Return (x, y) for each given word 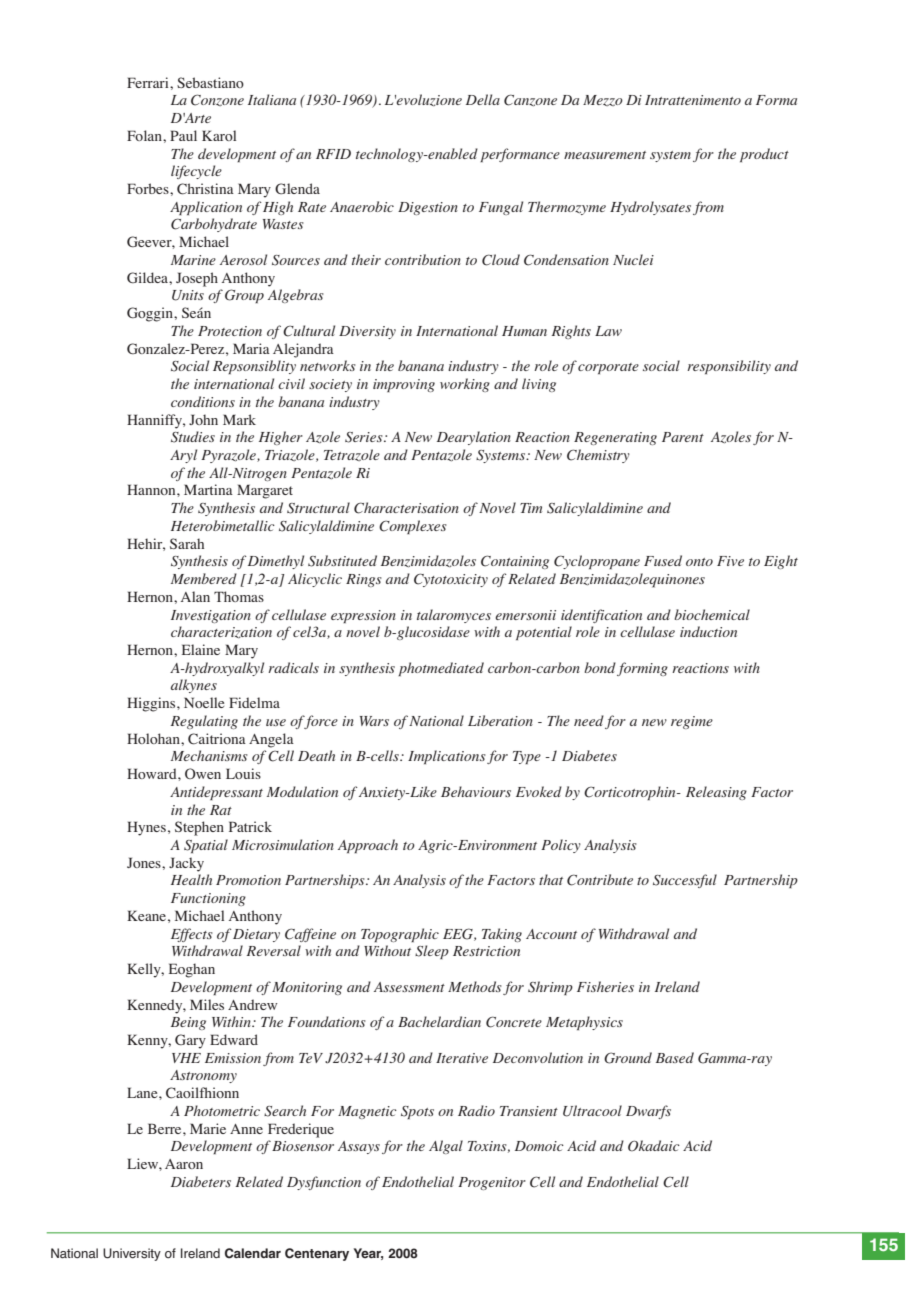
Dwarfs (648, 1112)
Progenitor (492, 1183)
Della (483, 99)
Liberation (500, 720)
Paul (183, 135)
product (764, 155)
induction (708, 631)
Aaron (184, 1164)
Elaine (201, 649)
